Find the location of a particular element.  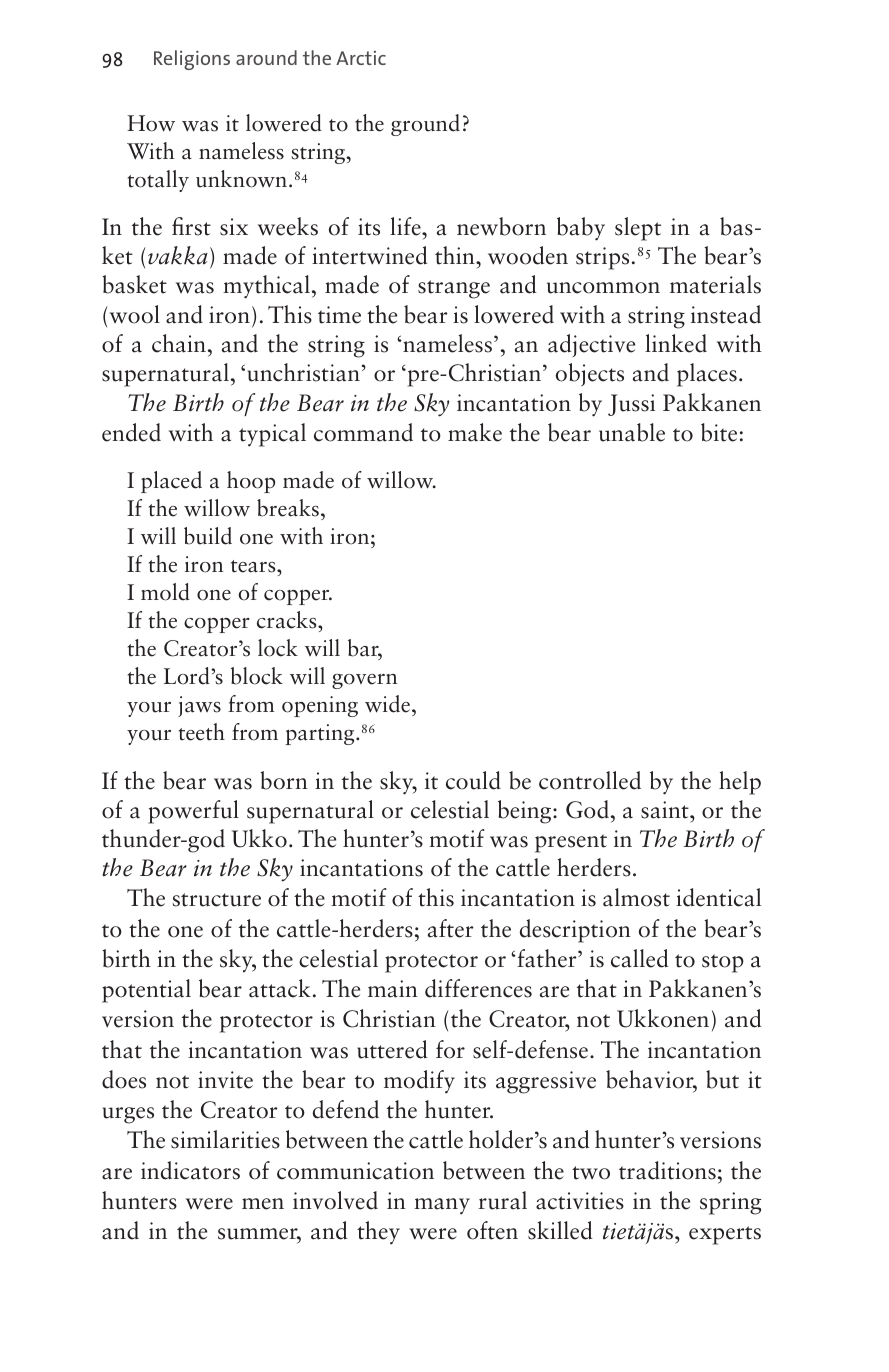

Religions is located at coordinates (192, 60).
